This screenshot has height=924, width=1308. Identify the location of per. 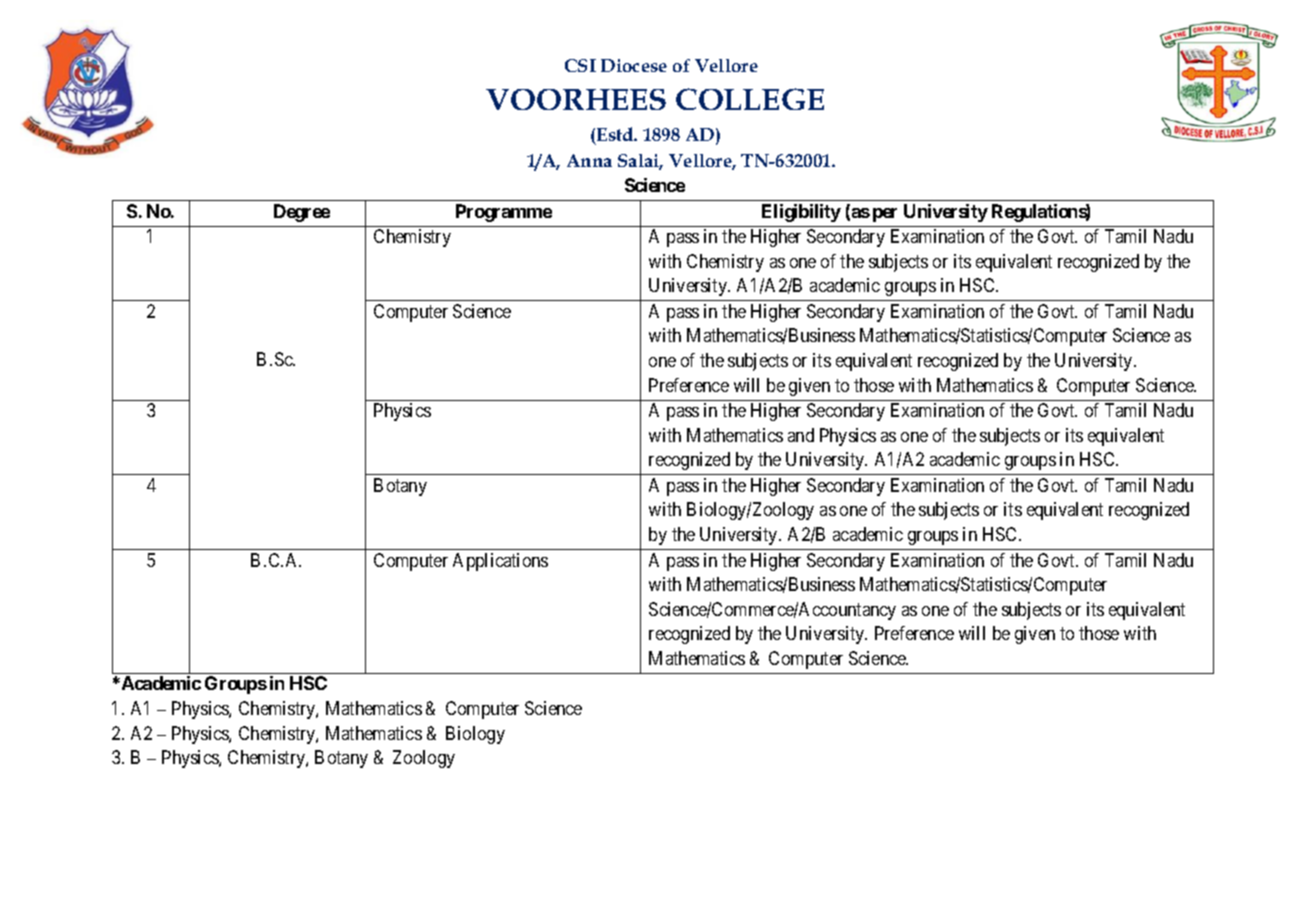
(885, 215).
